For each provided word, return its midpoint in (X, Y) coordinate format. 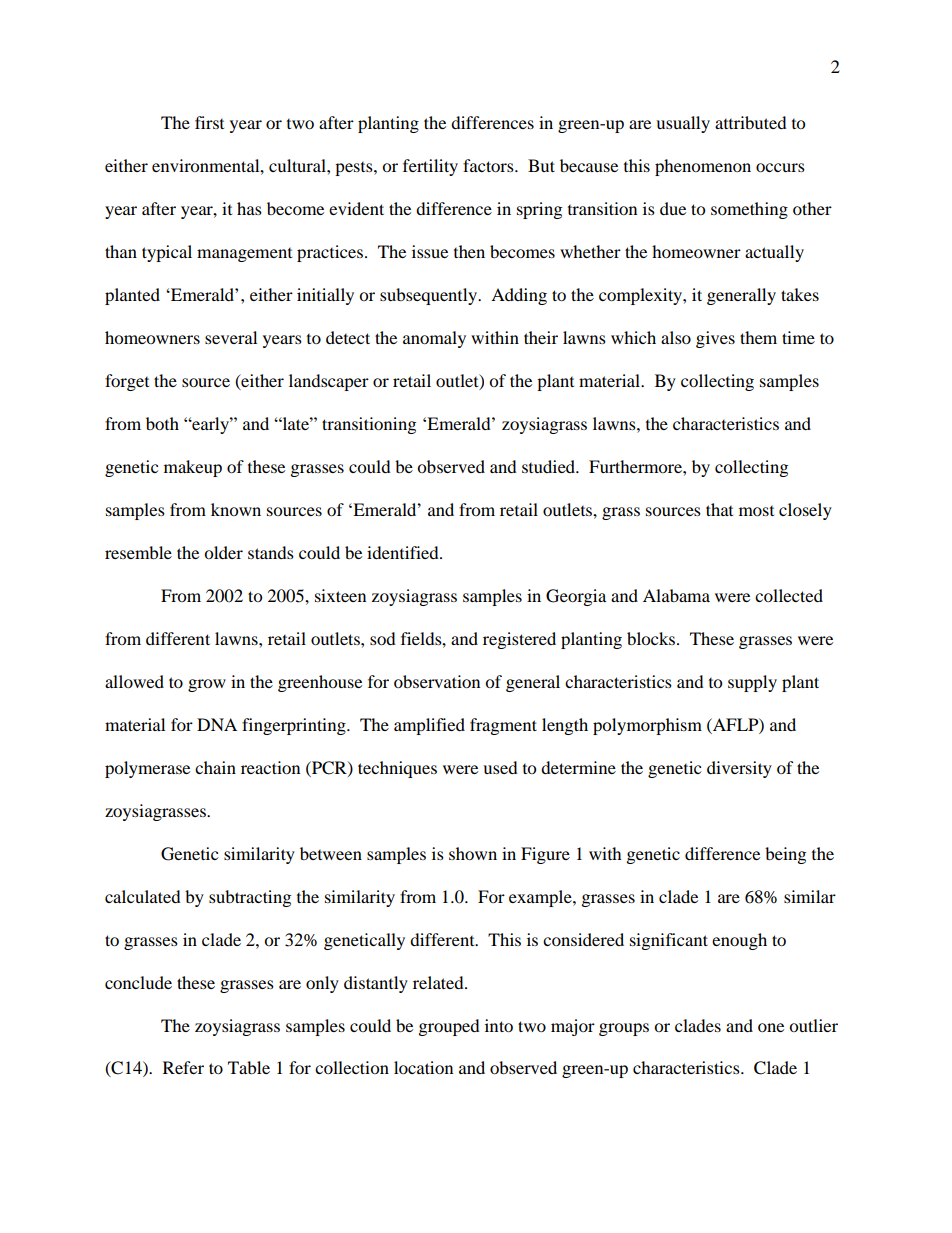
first (209, 122)
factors (489, 165)
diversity (739, 769)
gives (715, 339)
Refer (183, 1067)
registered (519, 640)
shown (473, 853)
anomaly (434, 339)
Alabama (676, 595)
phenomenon (703, 167)
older (223, 552)
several (231, 337)
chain (215, 767)
